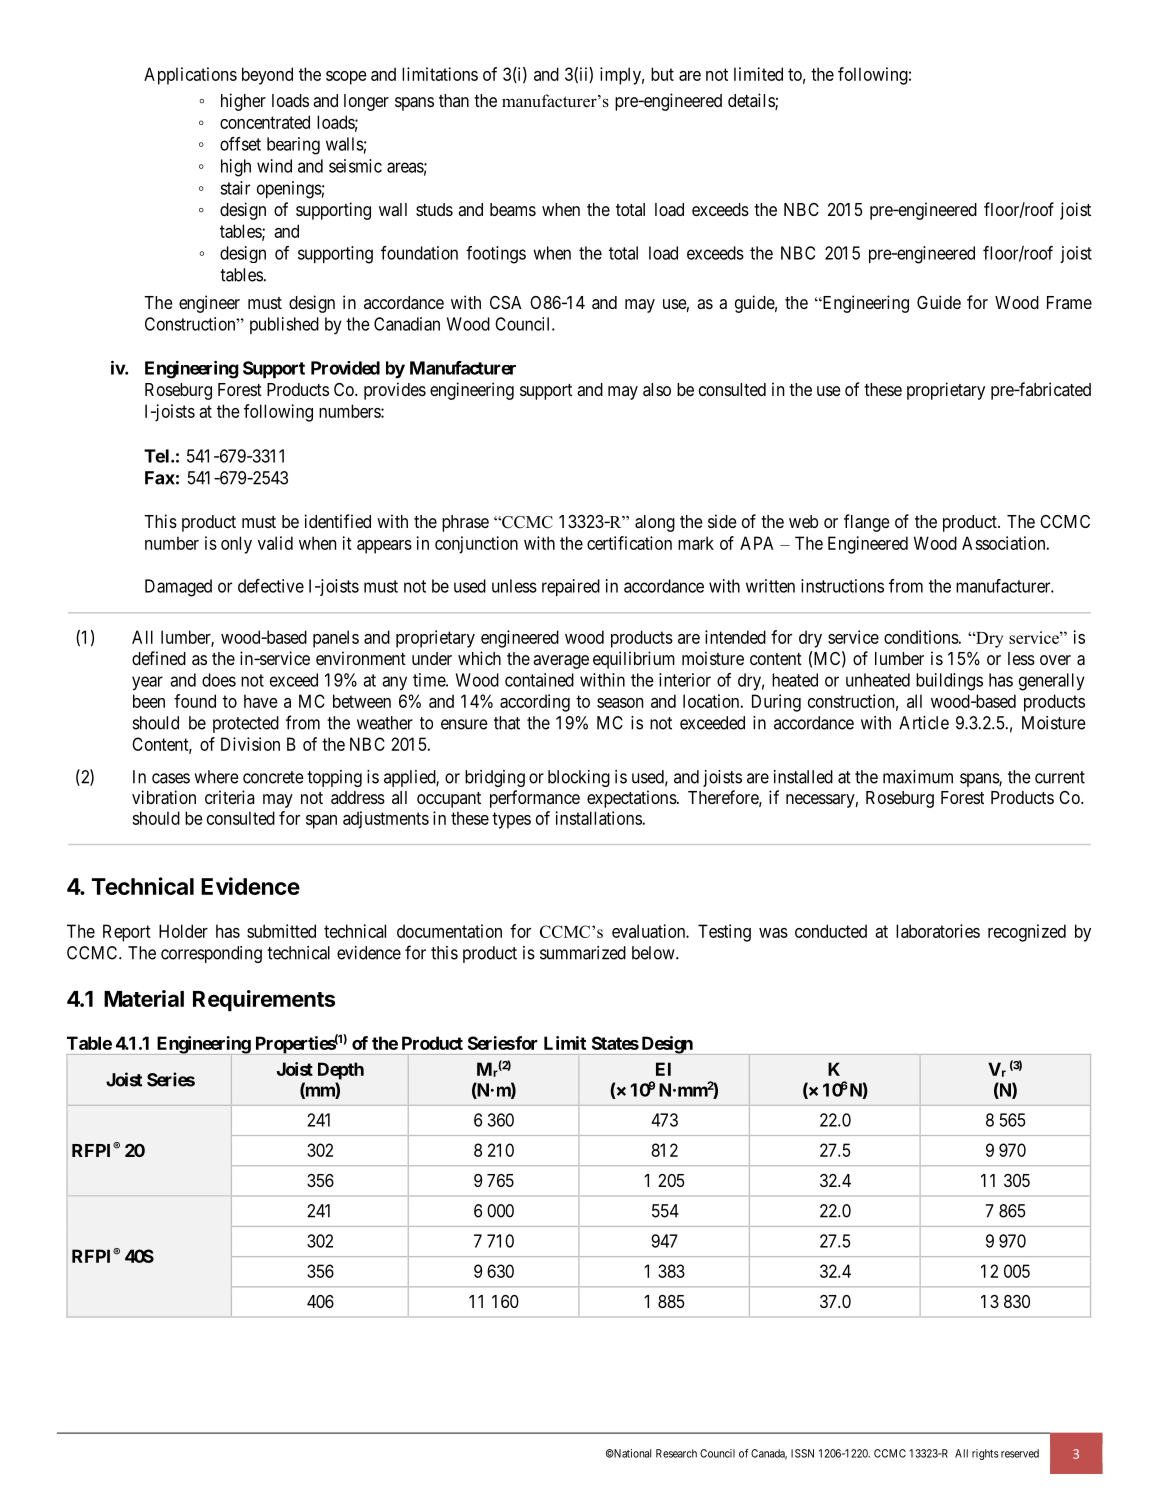  Describe the element at coordinates (341, 1071) in the image. I see `Depth` at that location.
